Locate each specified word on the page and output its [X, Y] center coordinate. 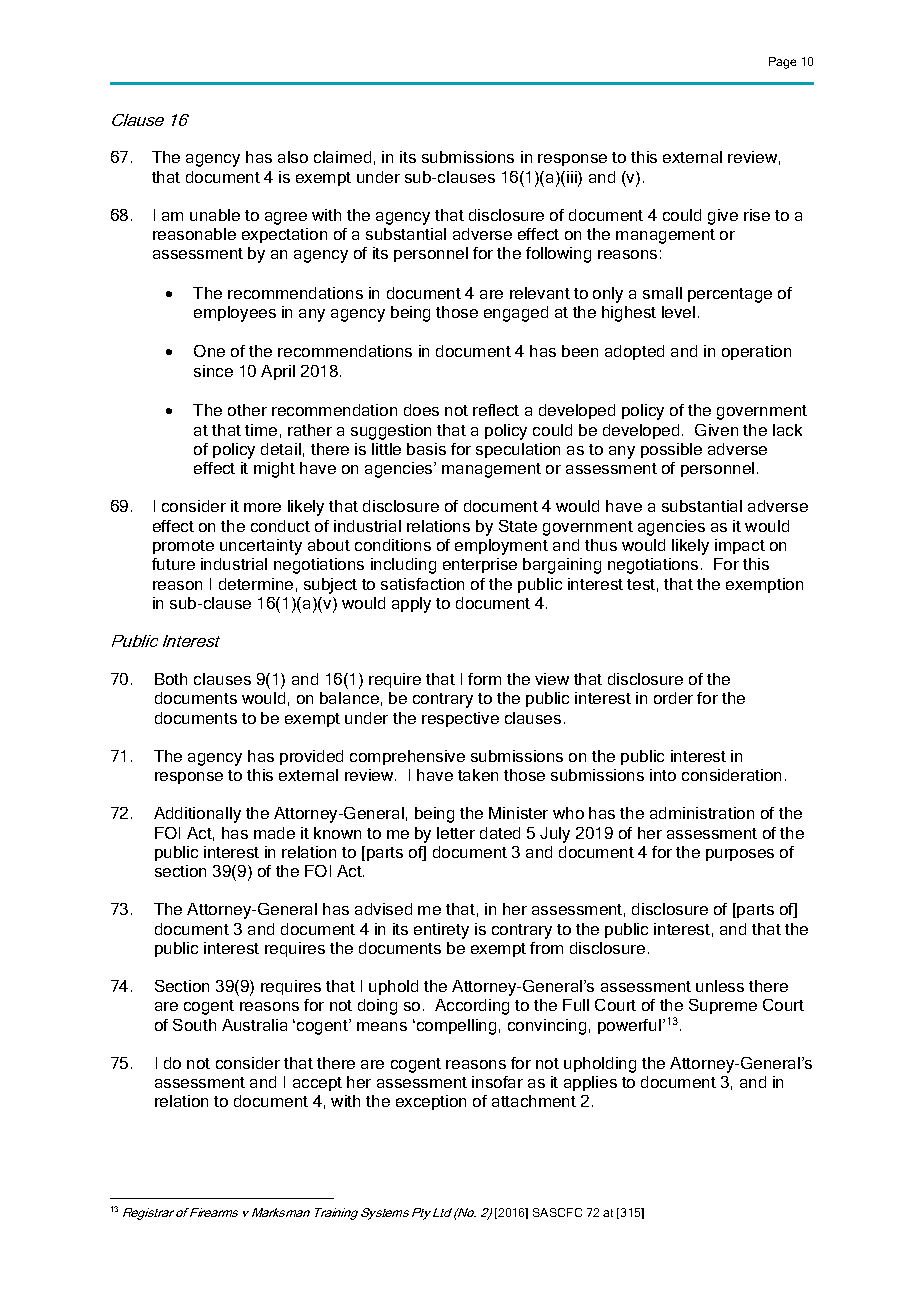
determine [256, 584]
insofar [497, 1082]
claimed [342, 157]
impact [740, 546]
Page [782, 63]
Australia [254, 1025]
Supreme [723, 1006]
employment [501, 547]
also [293, 157]
